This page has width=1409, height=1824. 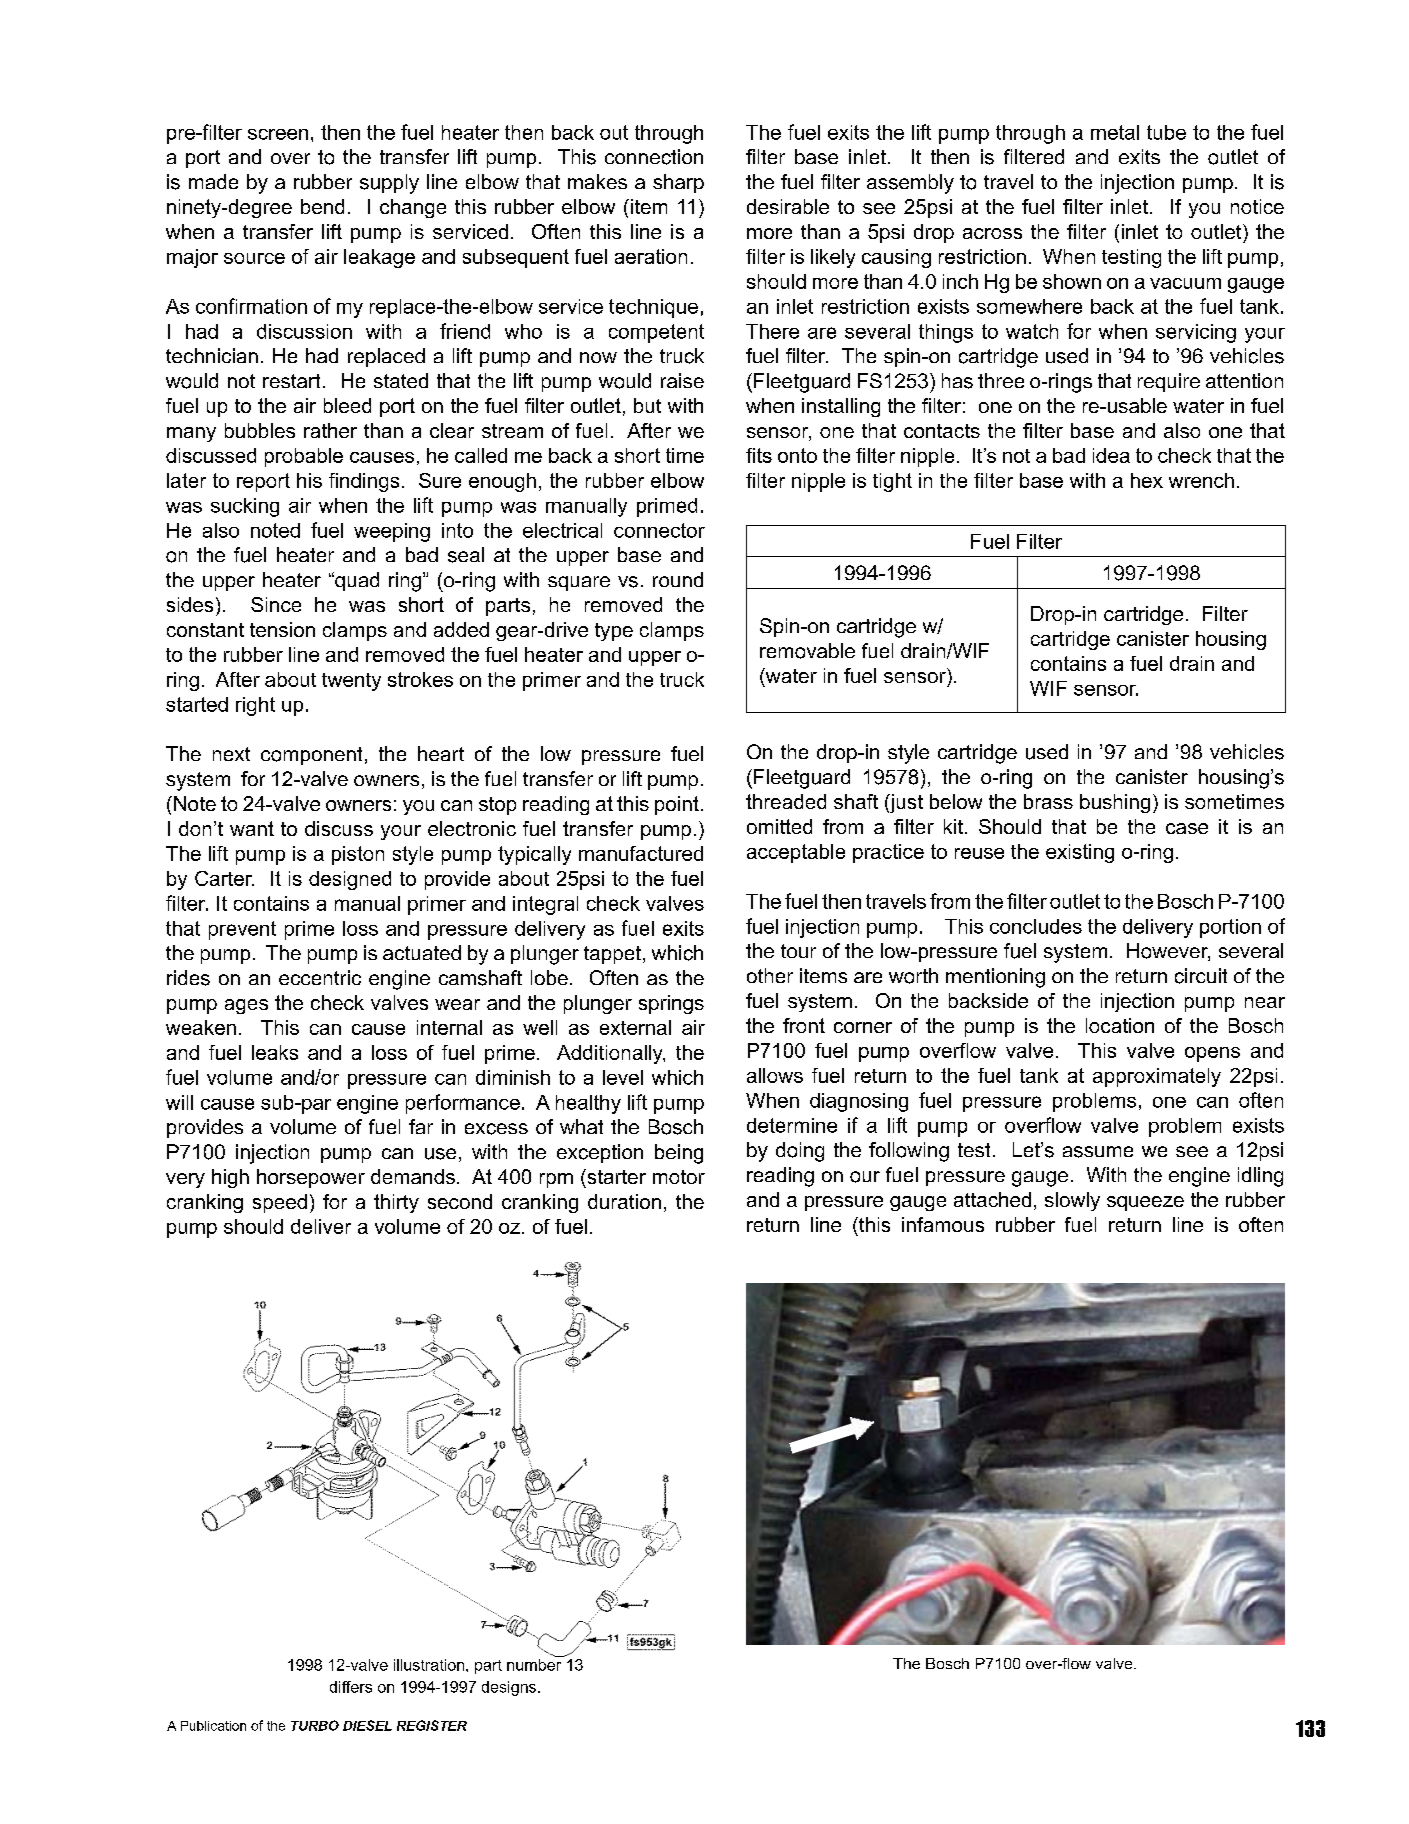 What do you see at coordinates (1115, 132) in the page?
I see `metal` at bounding box center [1115, 132].
